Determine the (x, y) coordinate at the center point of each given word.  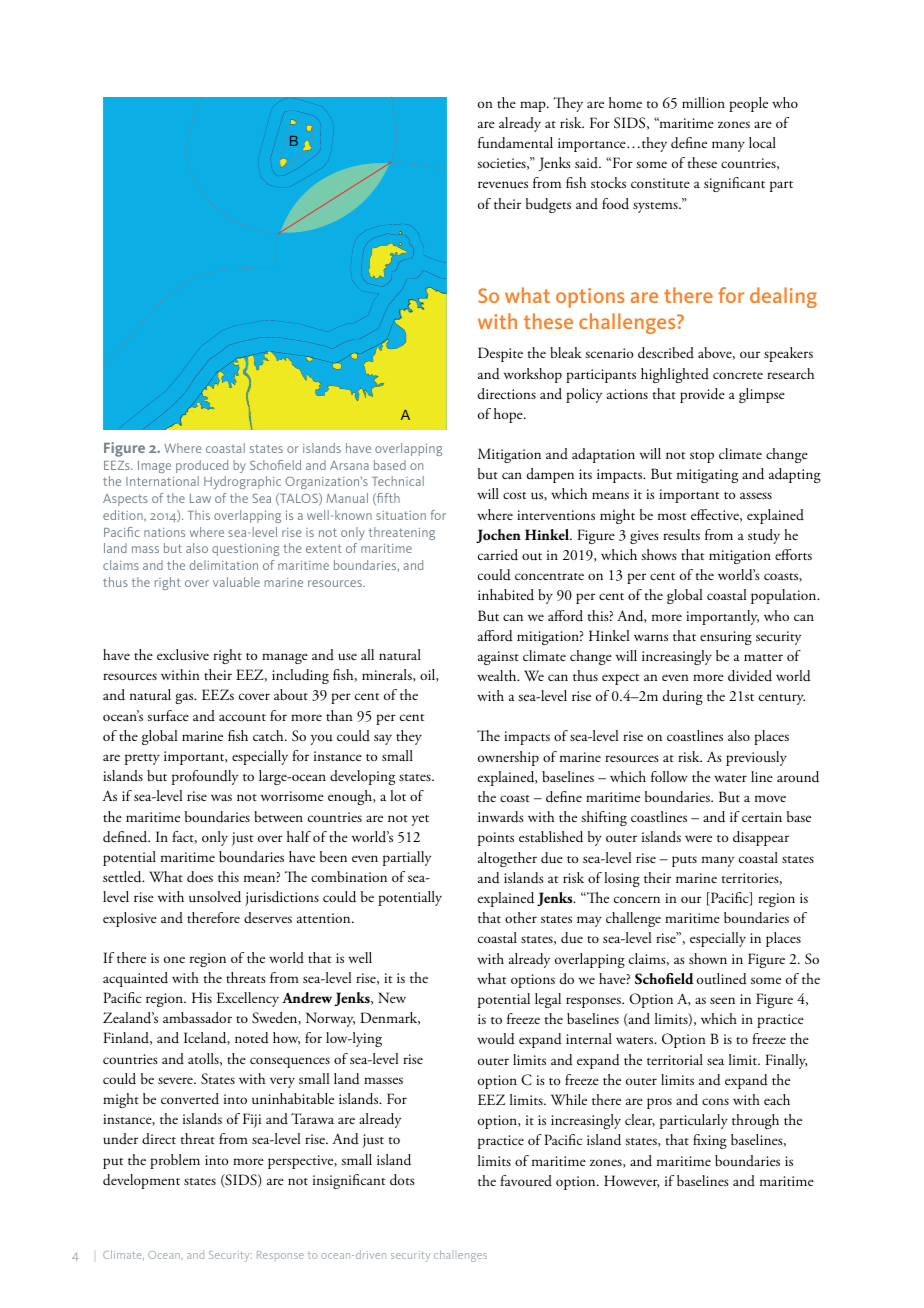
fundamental (515, 143)
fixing (710, 1141)
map (534, 106)
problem (175, 1161)
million (703, 102)
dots (402, 1180)
